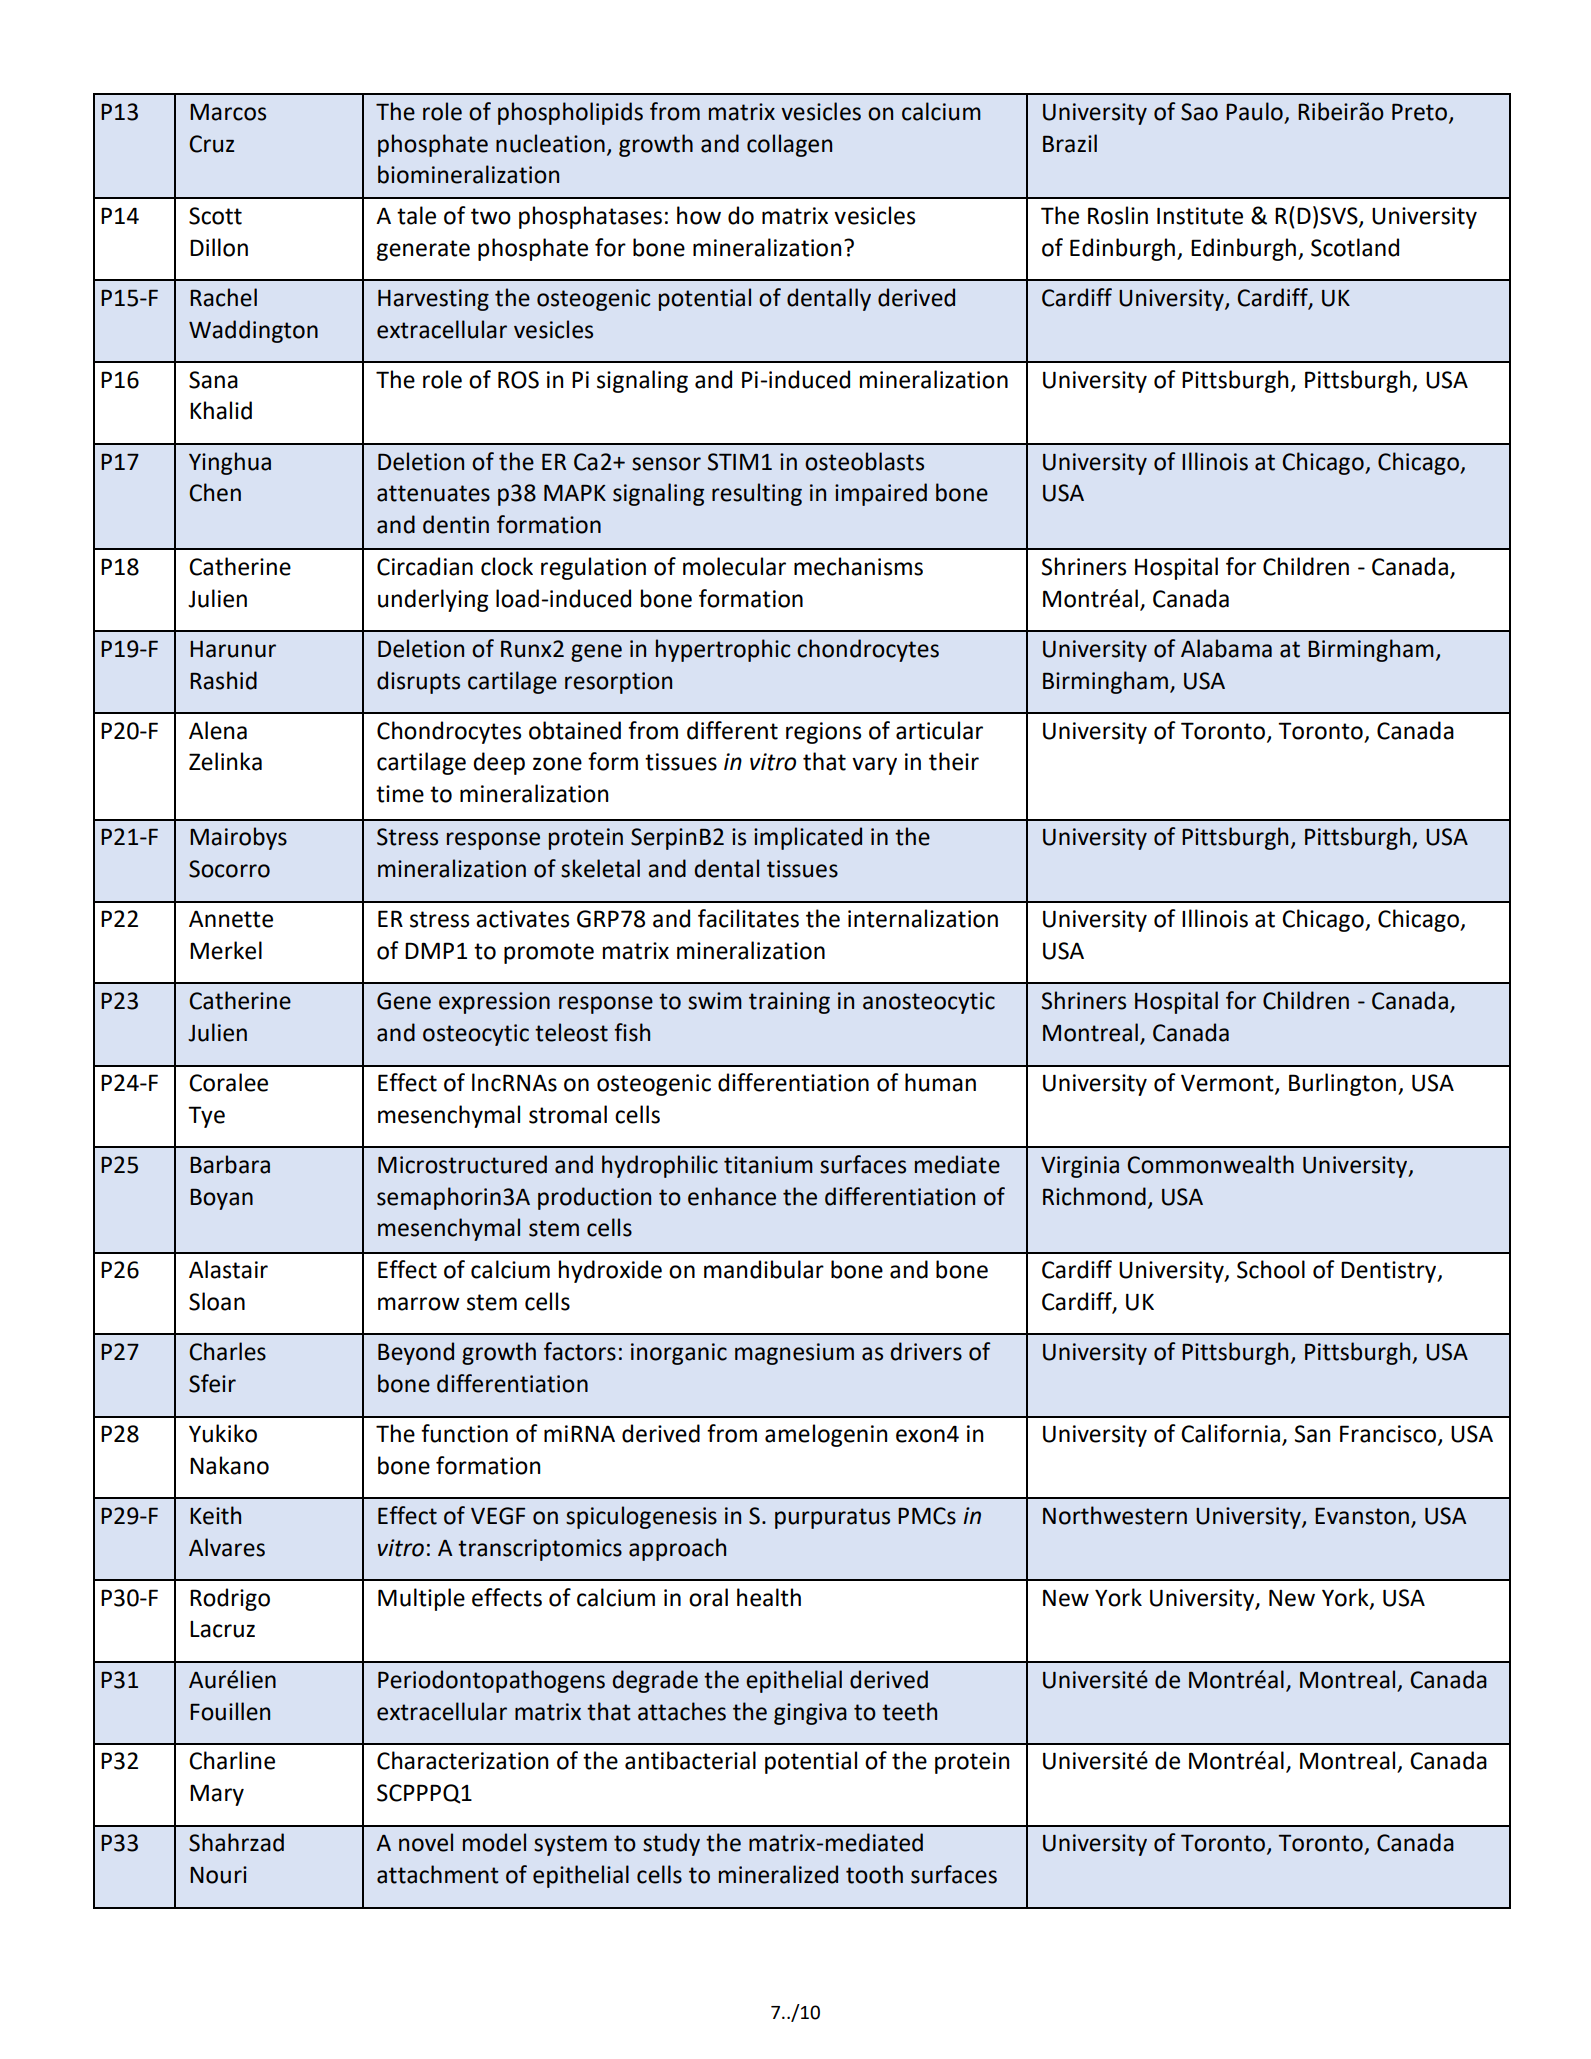 This screenshot has height=2059, width=1591. What do you see at coordinates (789, 145) in the screenshot?
I see `collagen` at bounding box center [789, 145].
